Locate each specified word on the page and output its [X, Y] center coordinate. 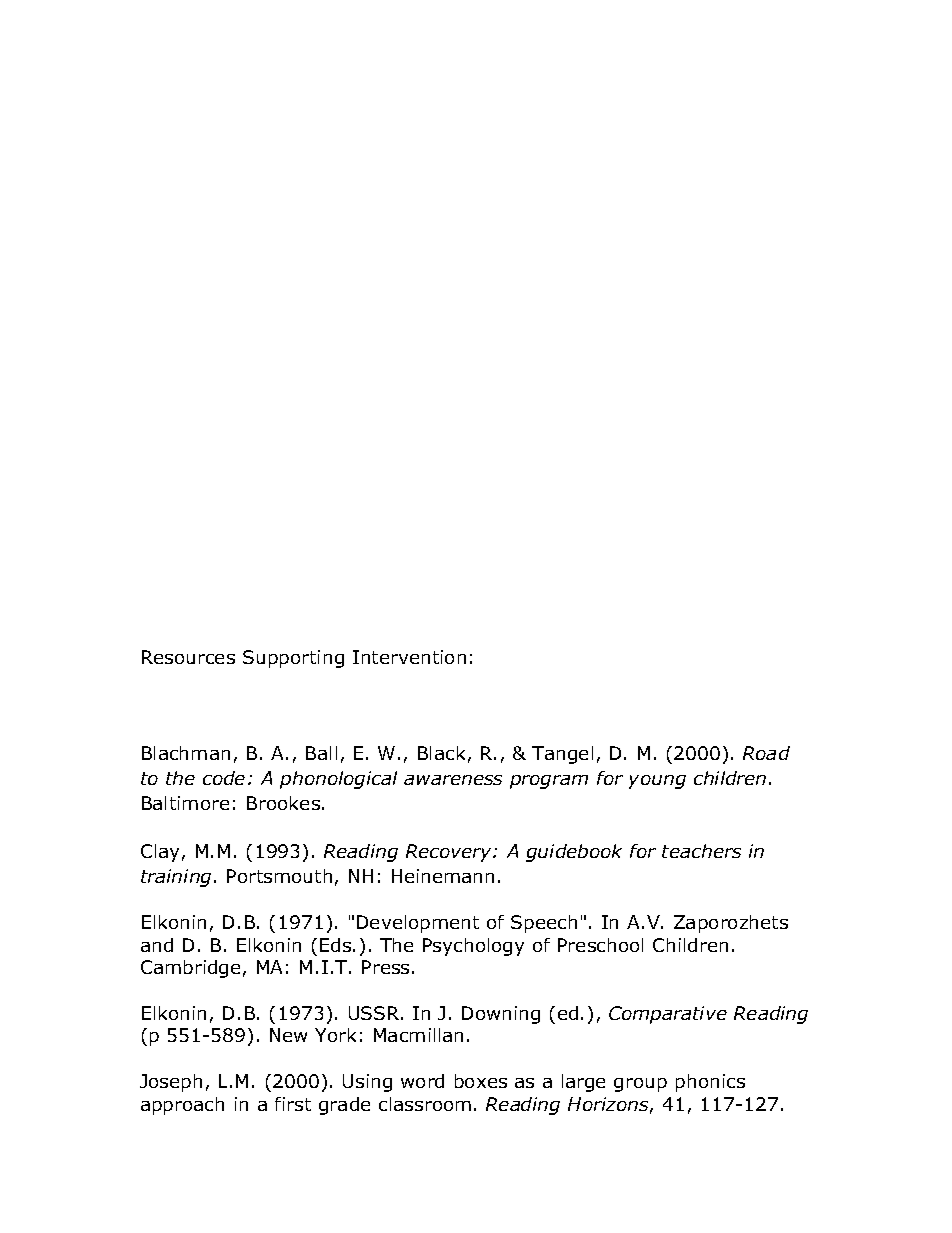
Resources [188, 657]
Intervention [409, 657]
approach [182, 1106]
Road [766, 753]
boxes [481, 1081]
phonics [710, 1083]
